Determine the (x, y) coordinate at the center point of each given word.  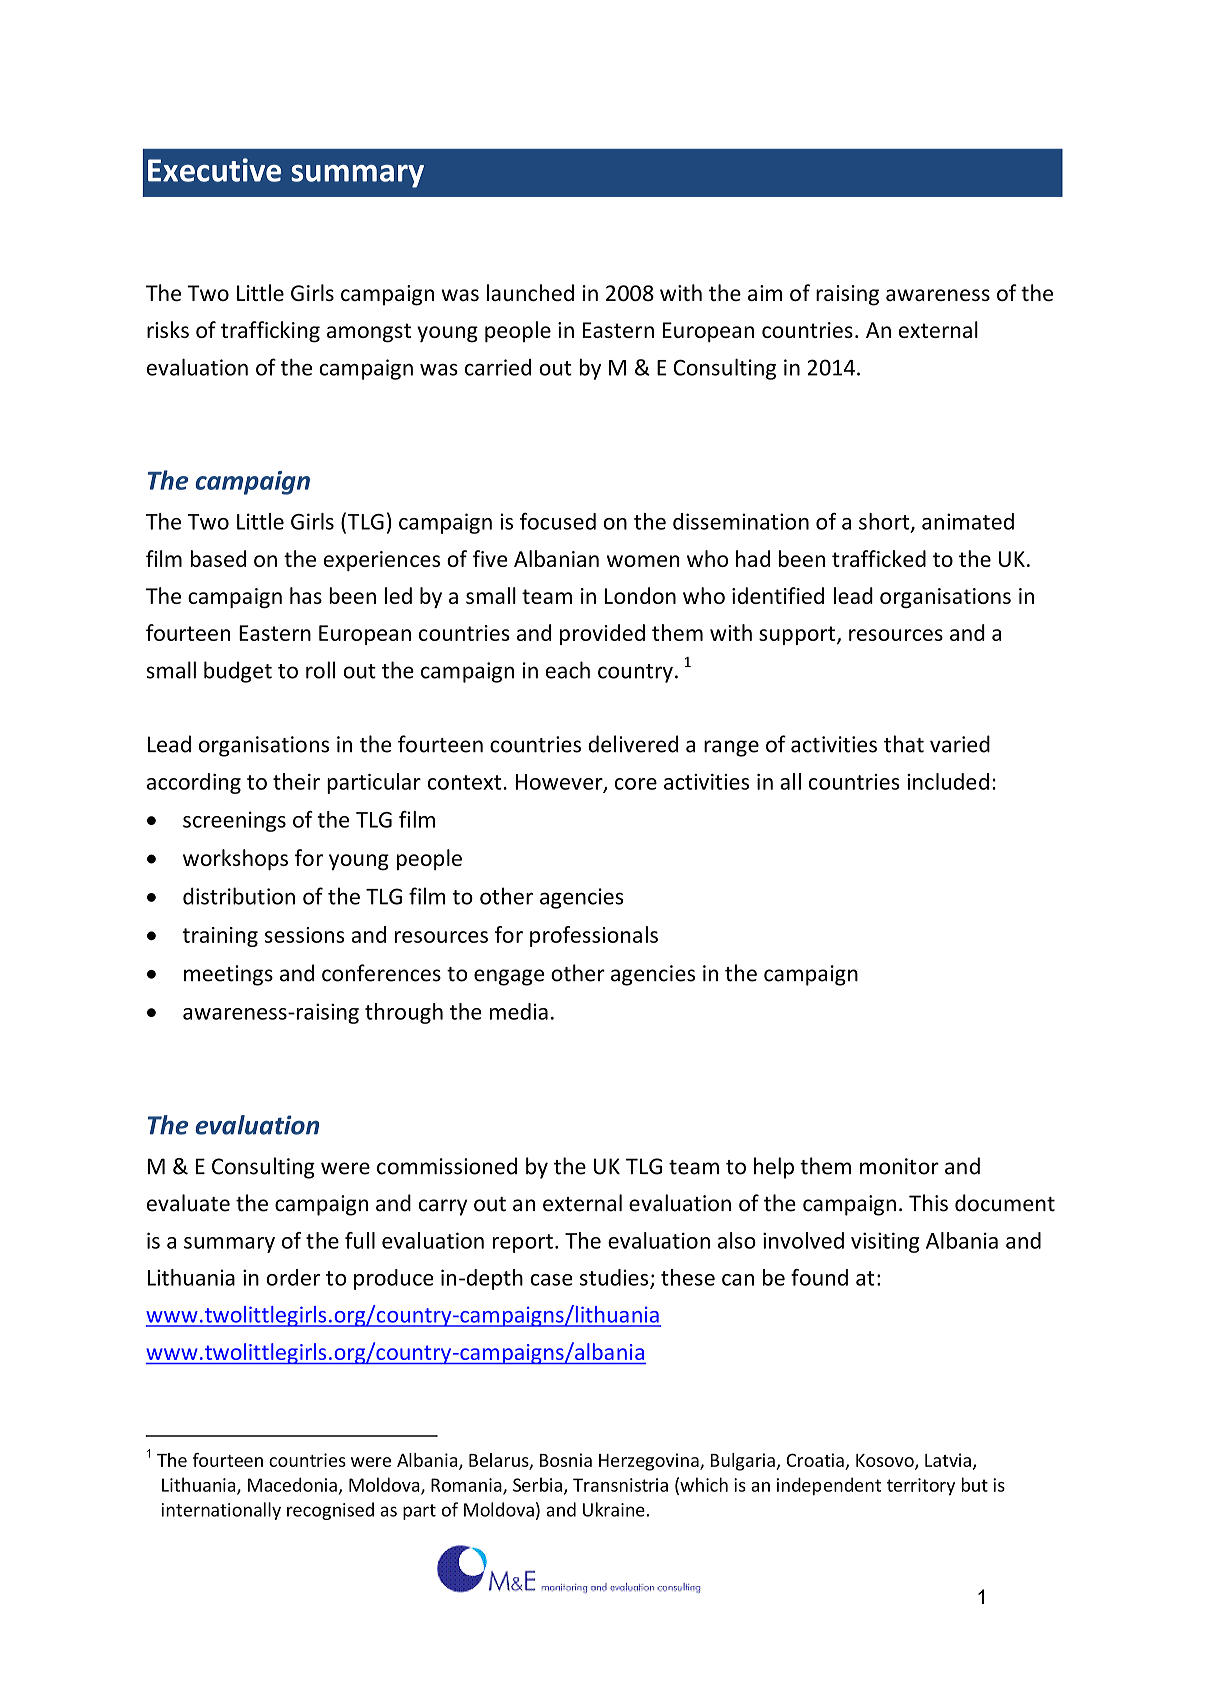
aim (765, 293)
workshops (235, 859)
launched (530, 292)
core (636, 784)
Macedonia (292, 1484)
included (948, 781)
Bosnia (566, 1460)
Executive (214, 170)
